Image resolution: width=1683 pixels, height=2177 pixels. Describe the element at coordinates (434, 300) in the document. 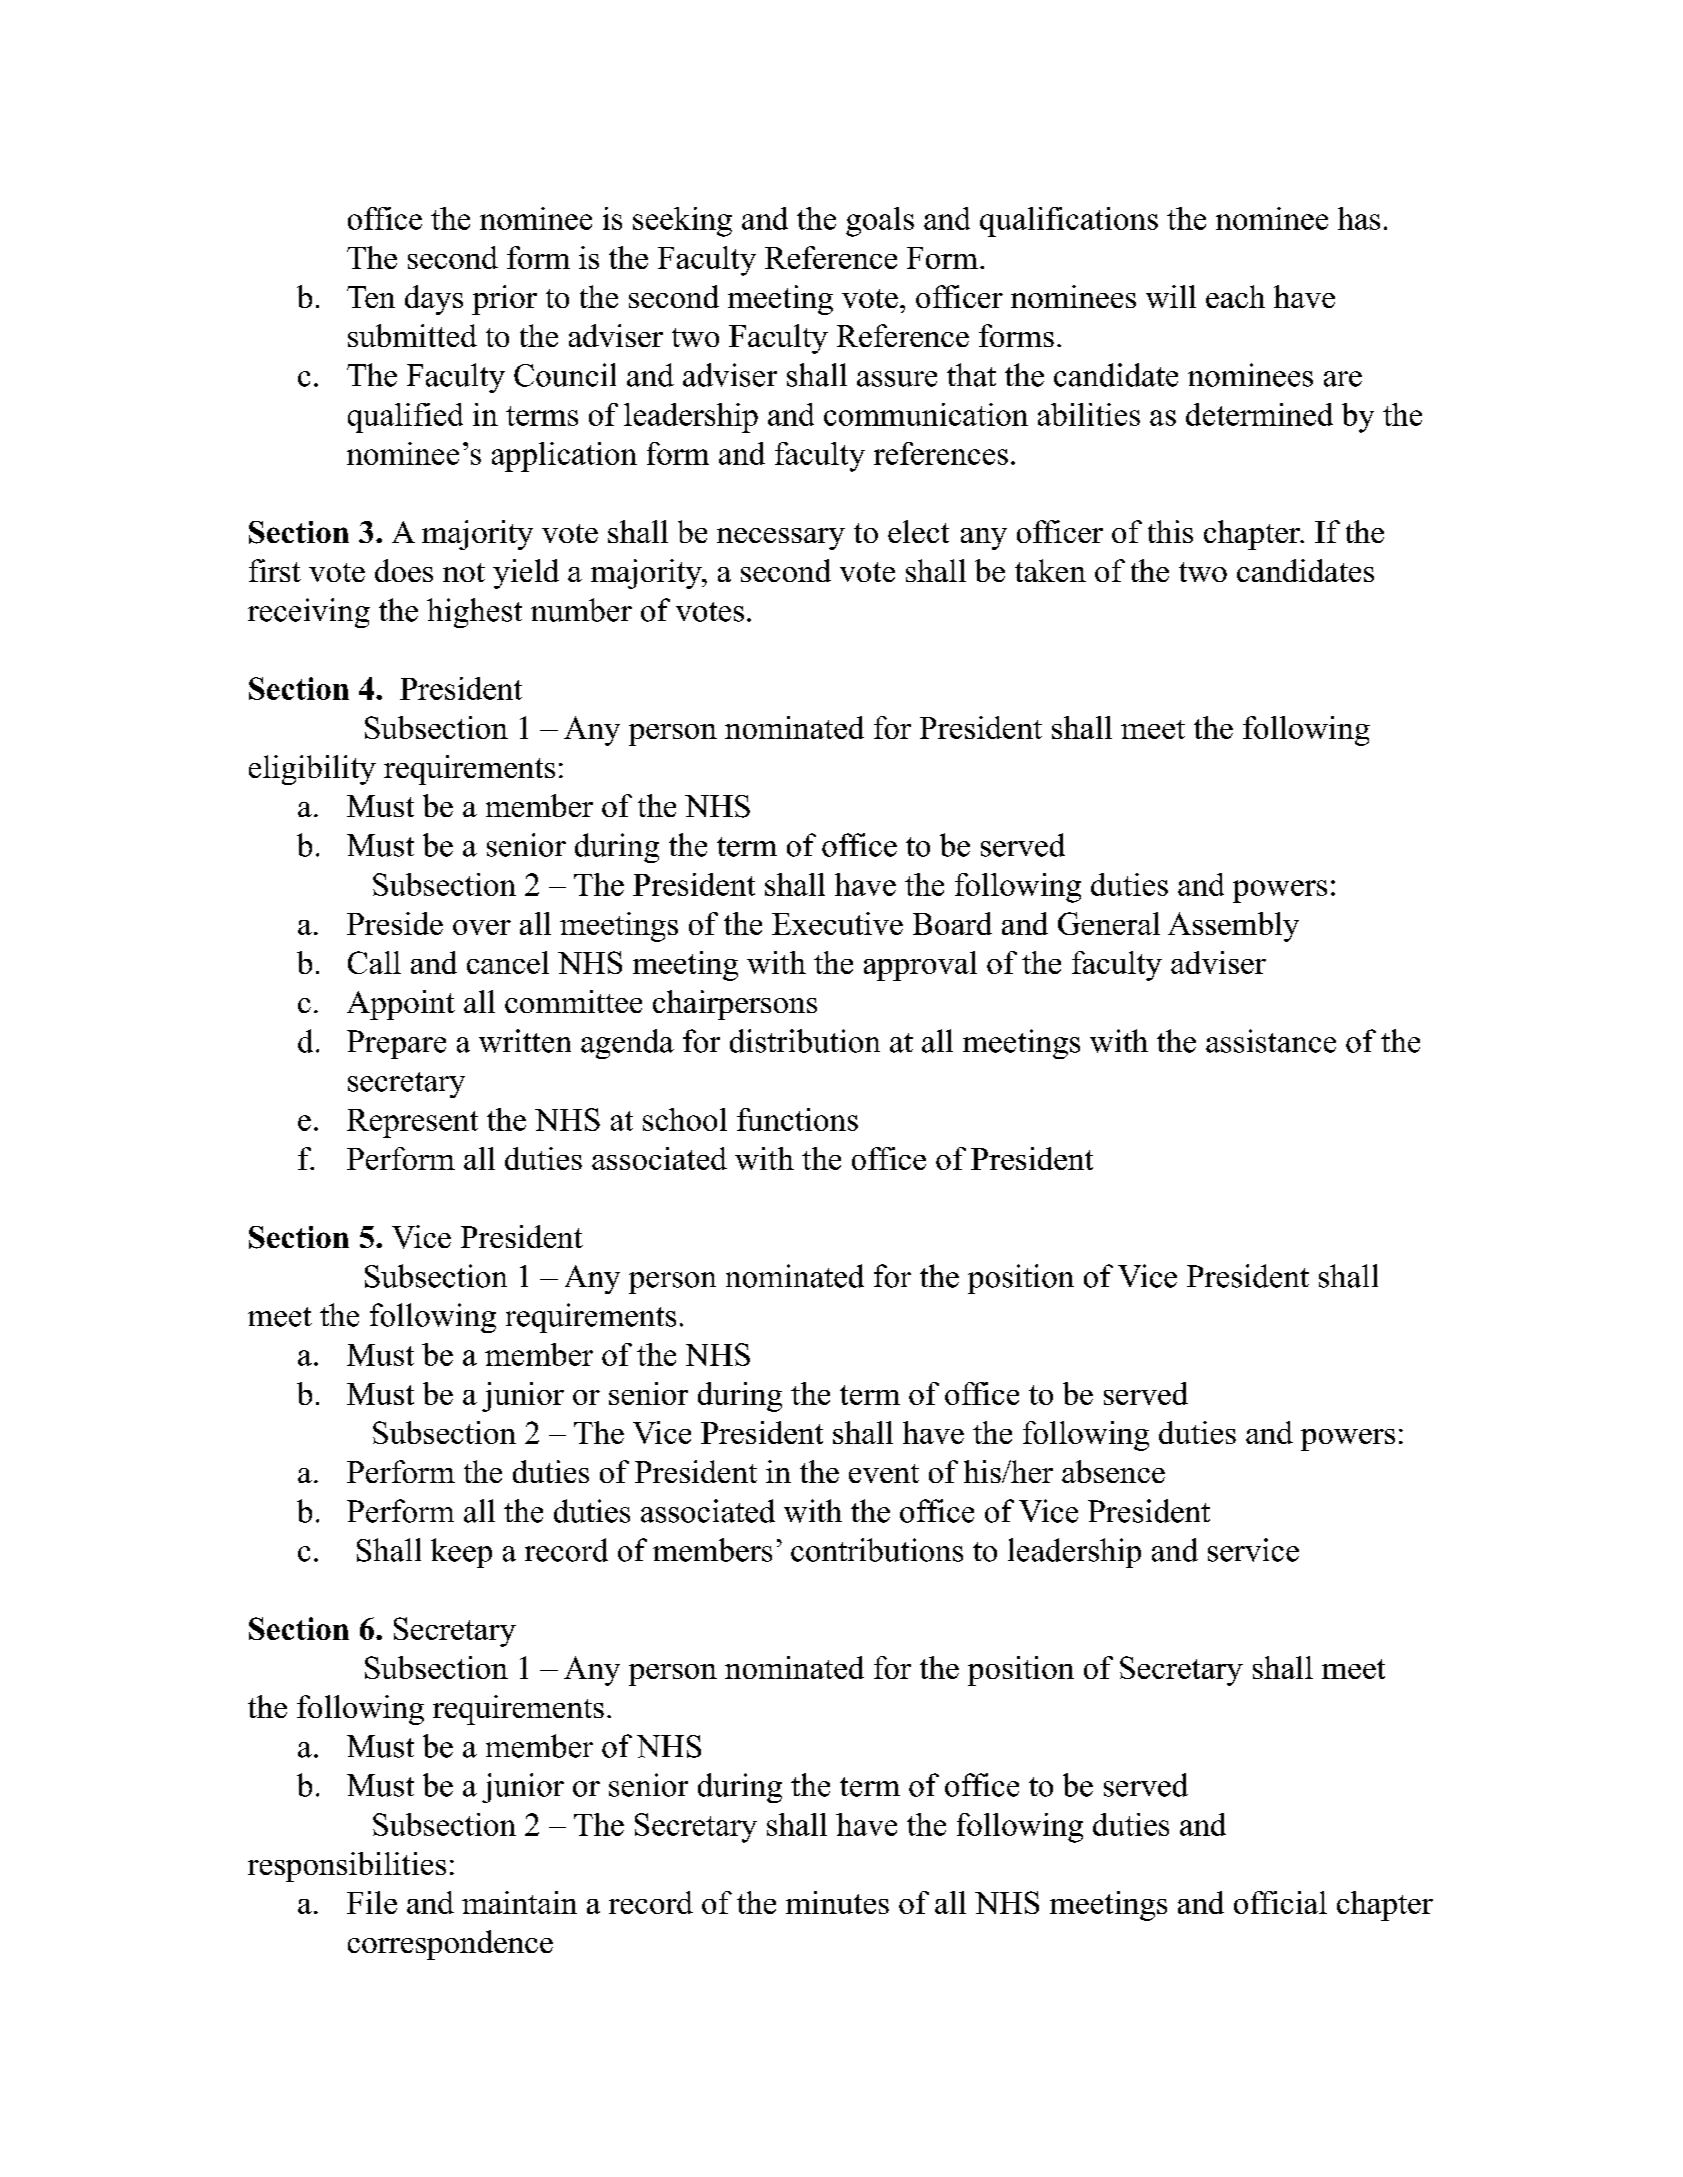

I see `days` at that location.
